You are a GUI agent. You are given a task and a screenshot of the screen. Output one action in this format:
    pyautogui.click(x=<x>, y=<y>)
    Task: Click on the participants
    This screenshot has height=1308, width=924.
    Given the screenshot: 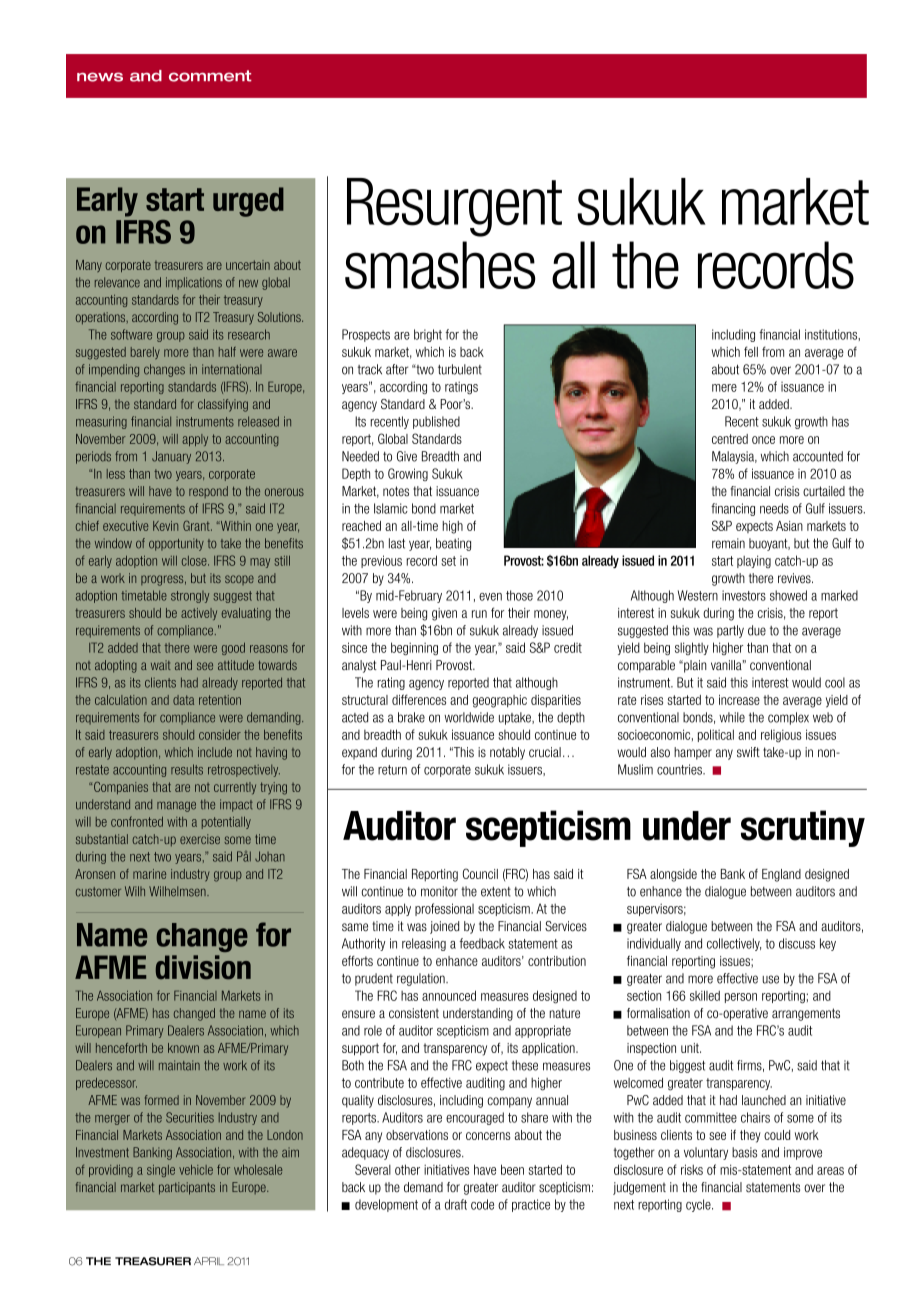 What is the action you would take?
    pyautogui.click(x=187, y=1188)
